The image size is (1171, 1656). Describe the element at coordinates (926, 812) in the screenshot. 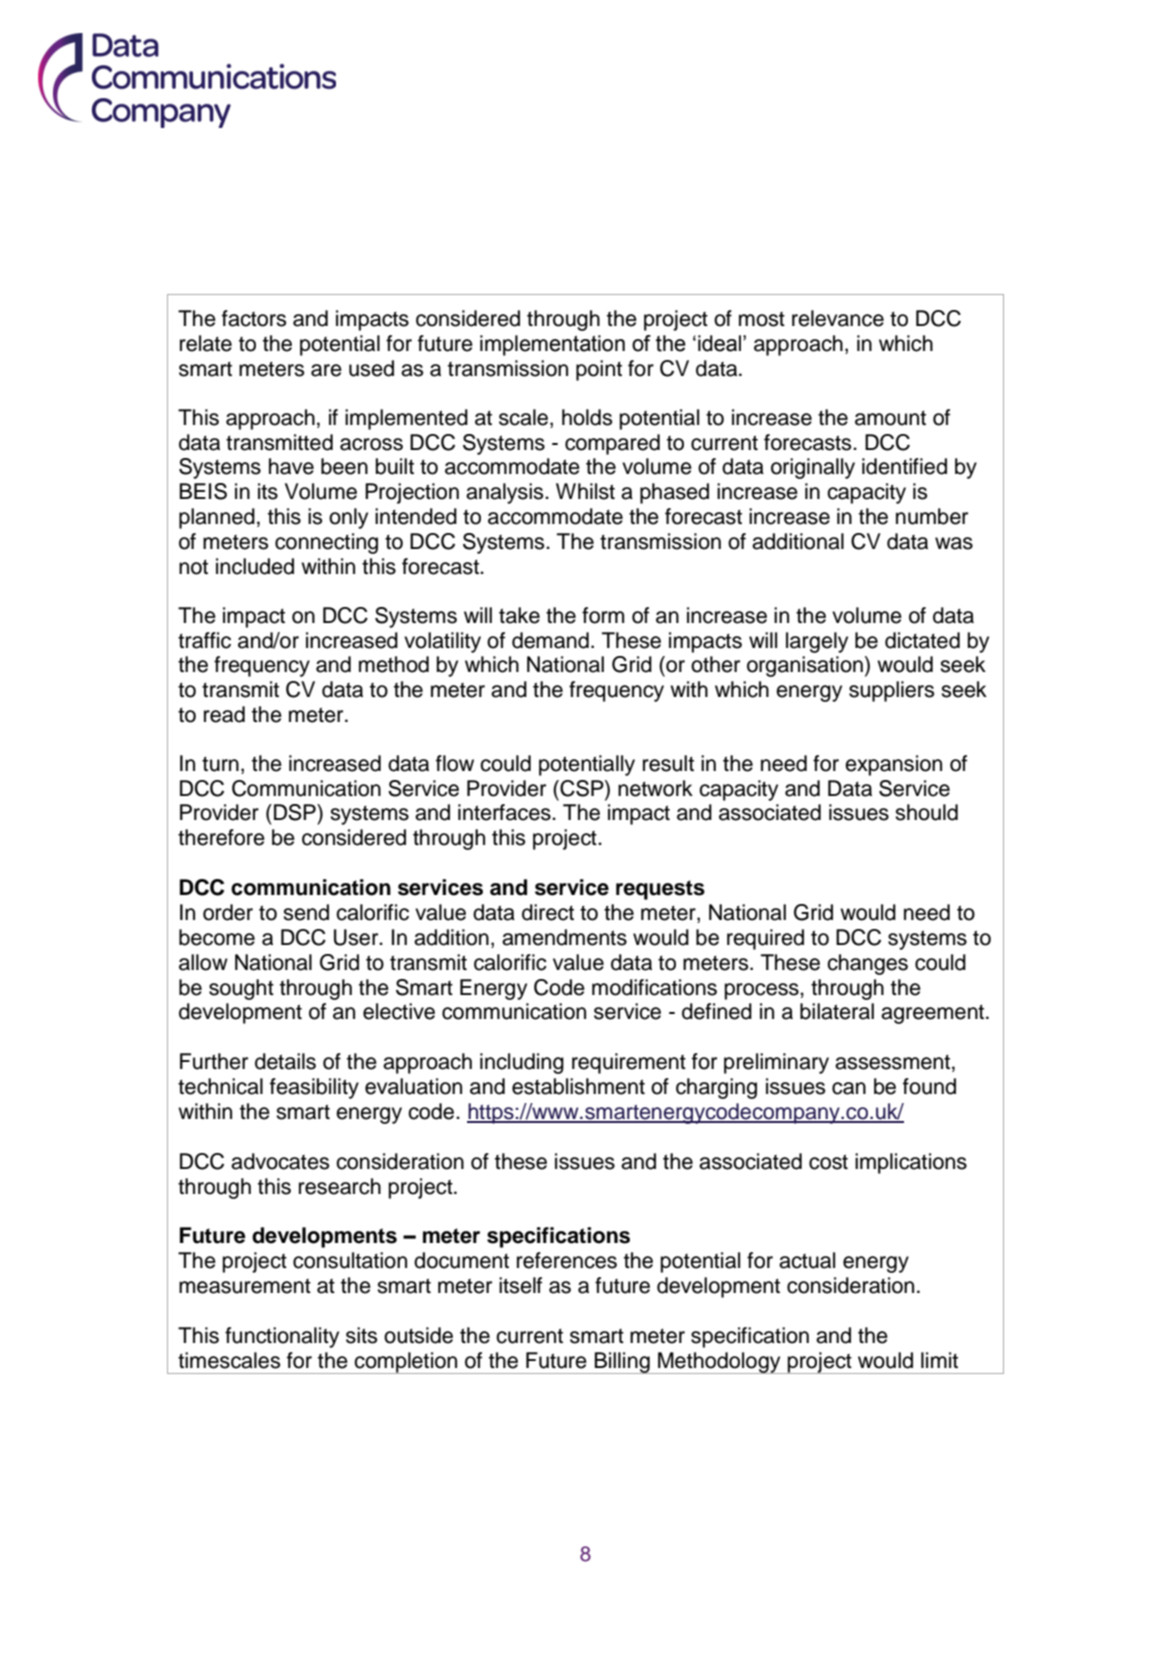

I see `should` at that location.
